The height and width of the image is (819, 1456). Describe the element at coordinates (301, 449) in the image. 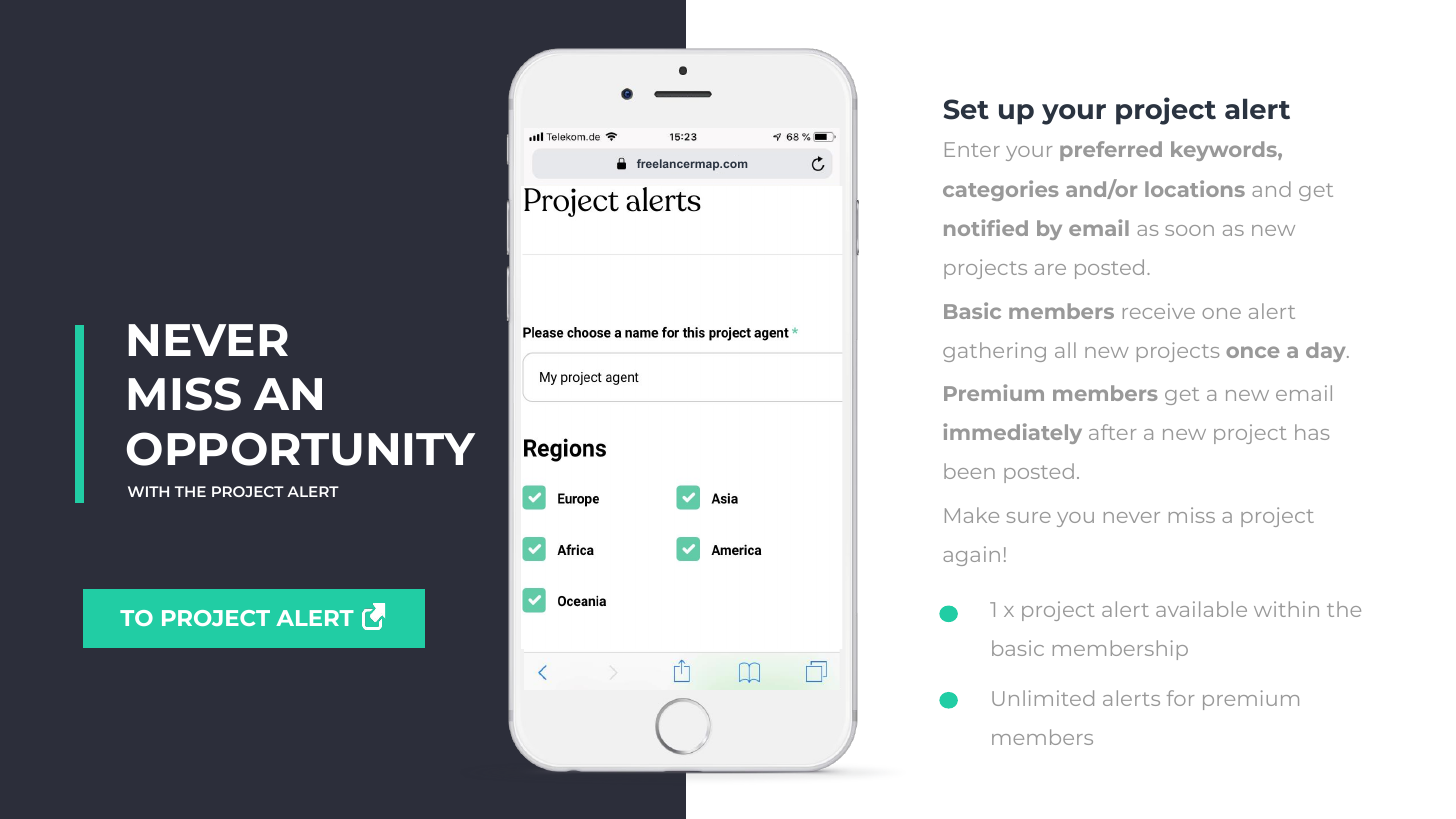

I see `OPPORTUNITY` at that location.
